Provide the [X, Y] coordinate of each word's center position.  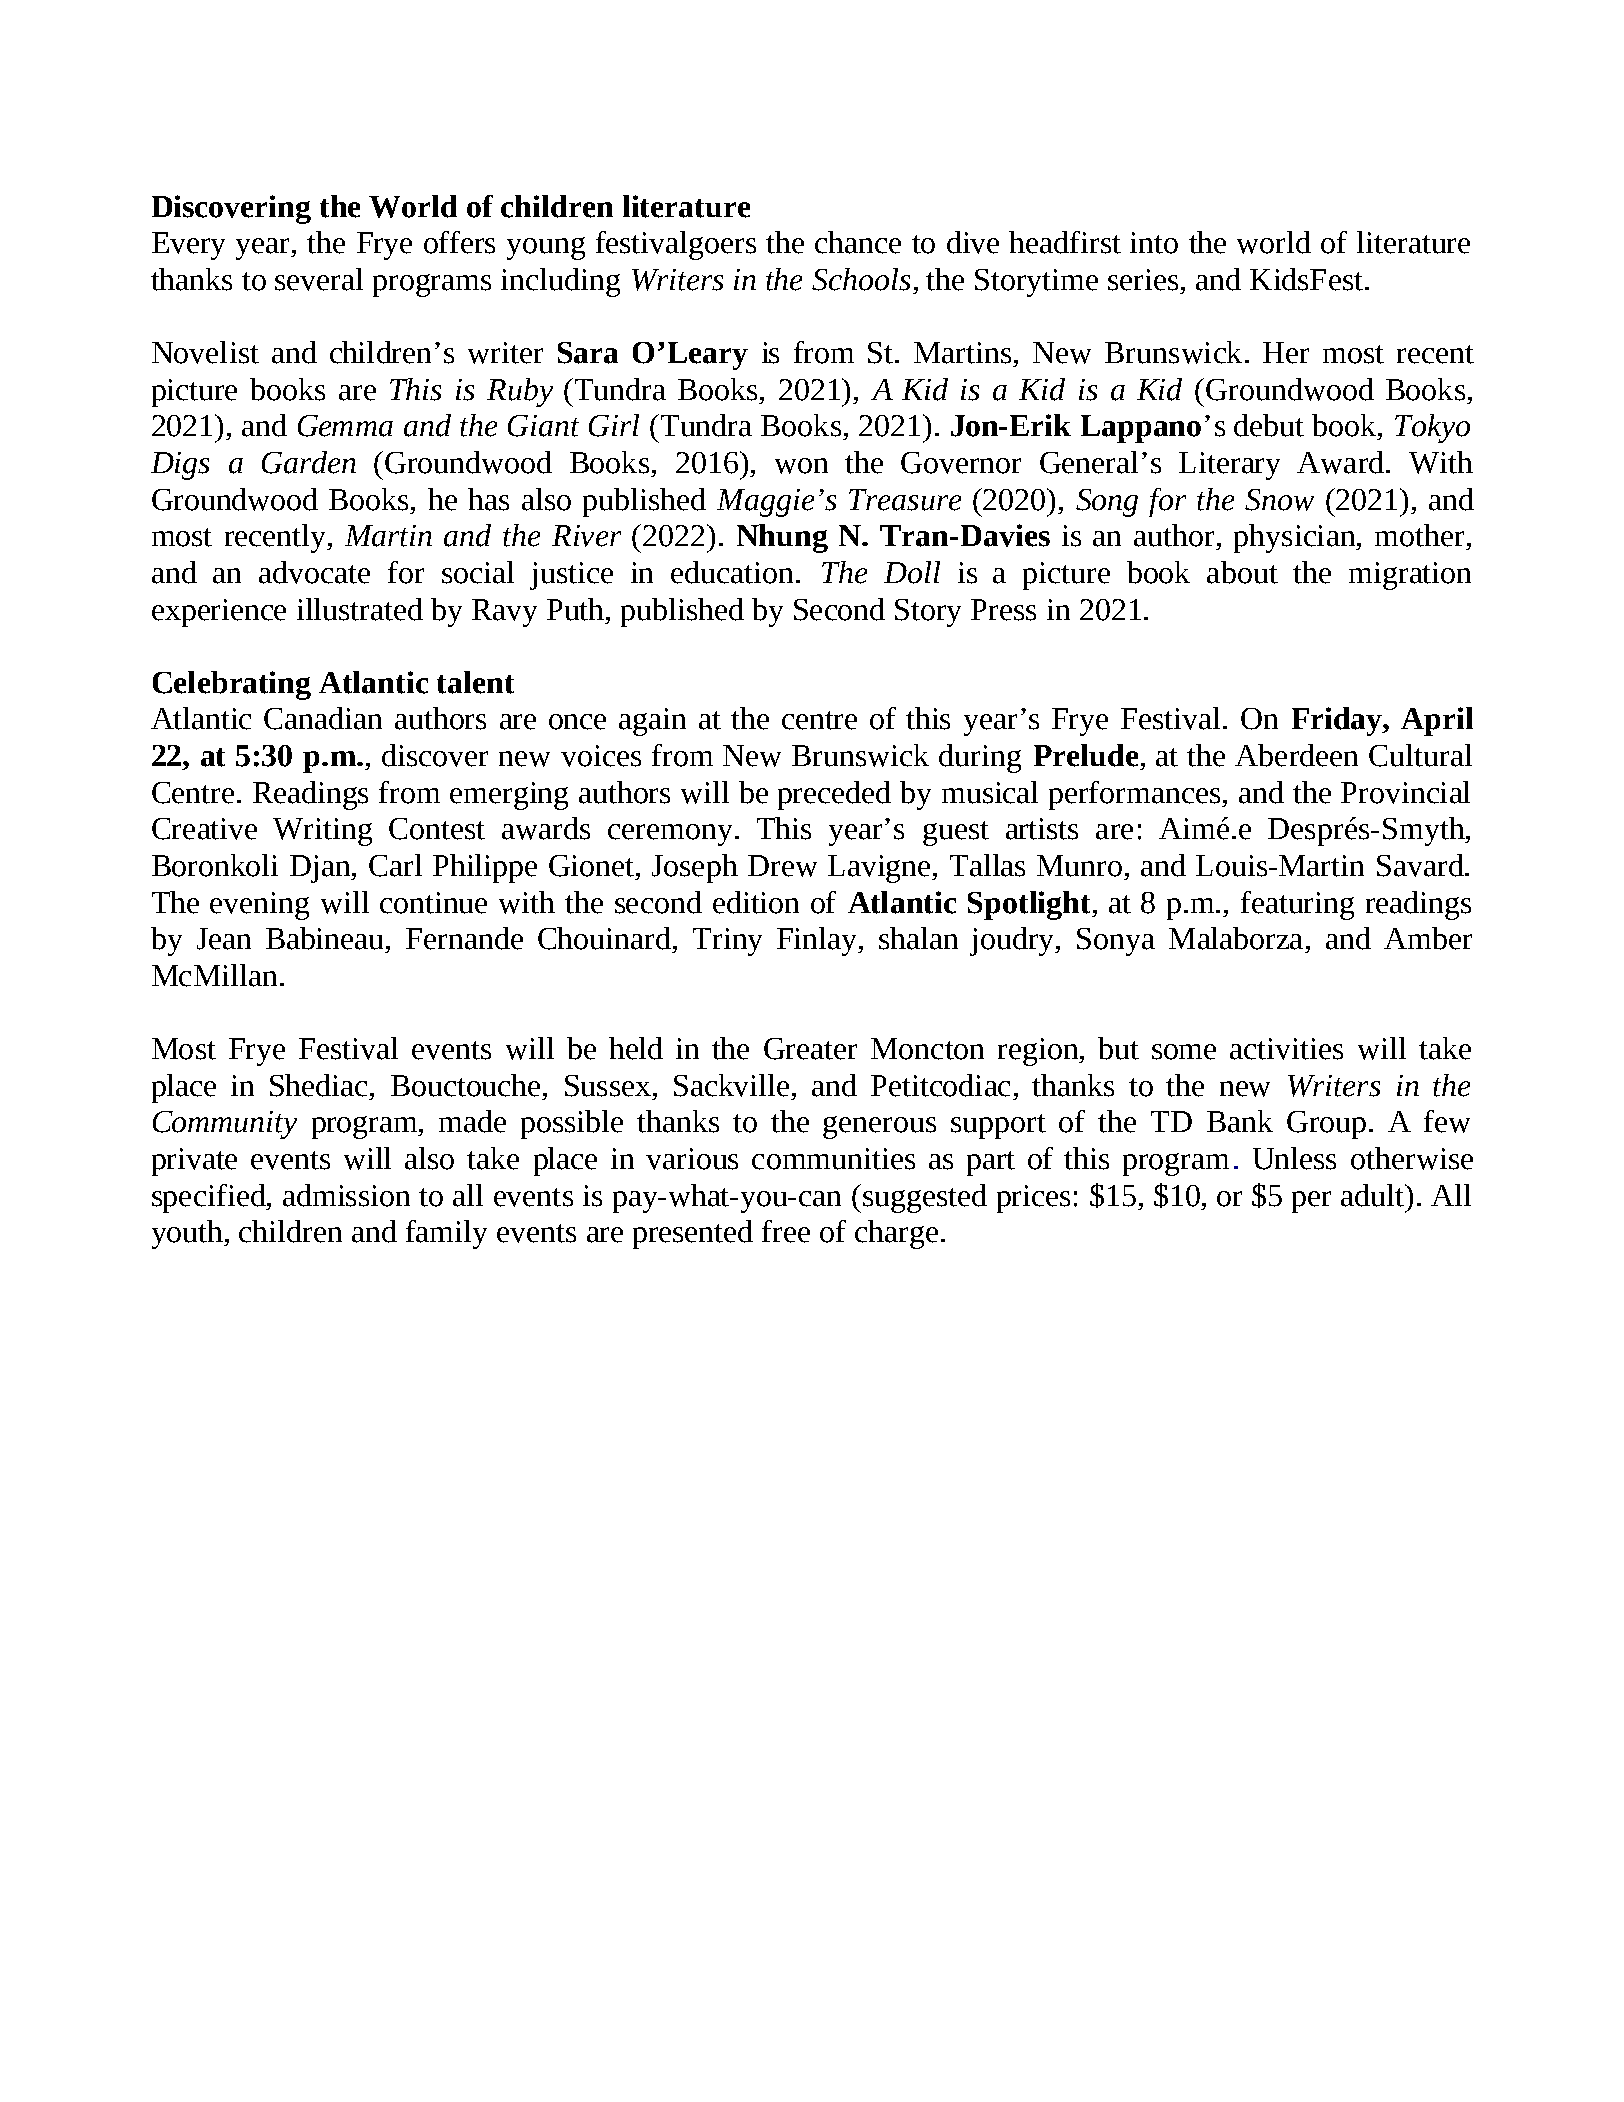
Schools [861, 279]
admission [346, 1195]
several [319, 279]
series [1143, 280]
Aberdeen [1296, 755]
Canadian [323, 718]
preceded [834, 795]
